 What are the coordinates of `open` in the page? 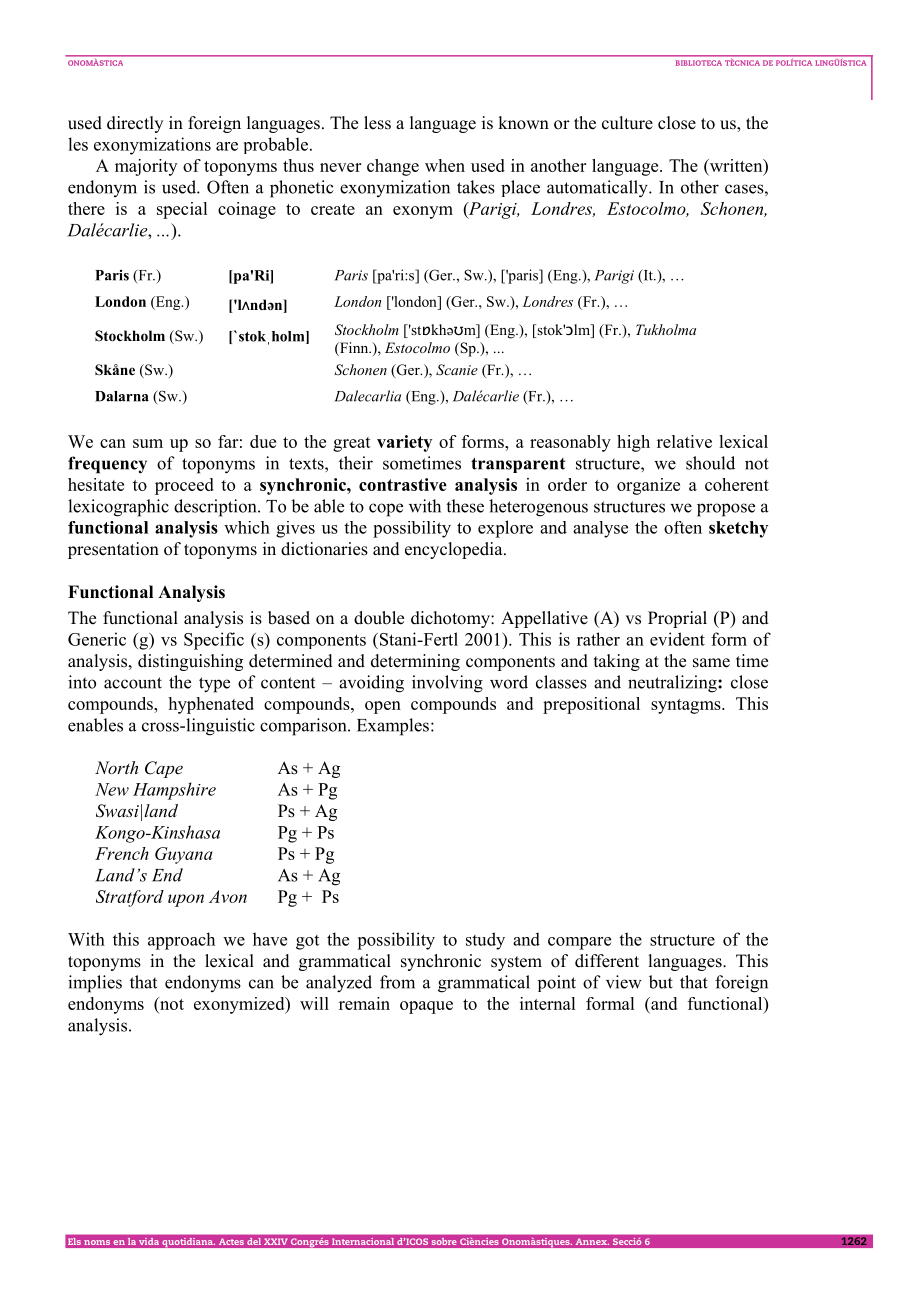 It's located at (383, 707).
